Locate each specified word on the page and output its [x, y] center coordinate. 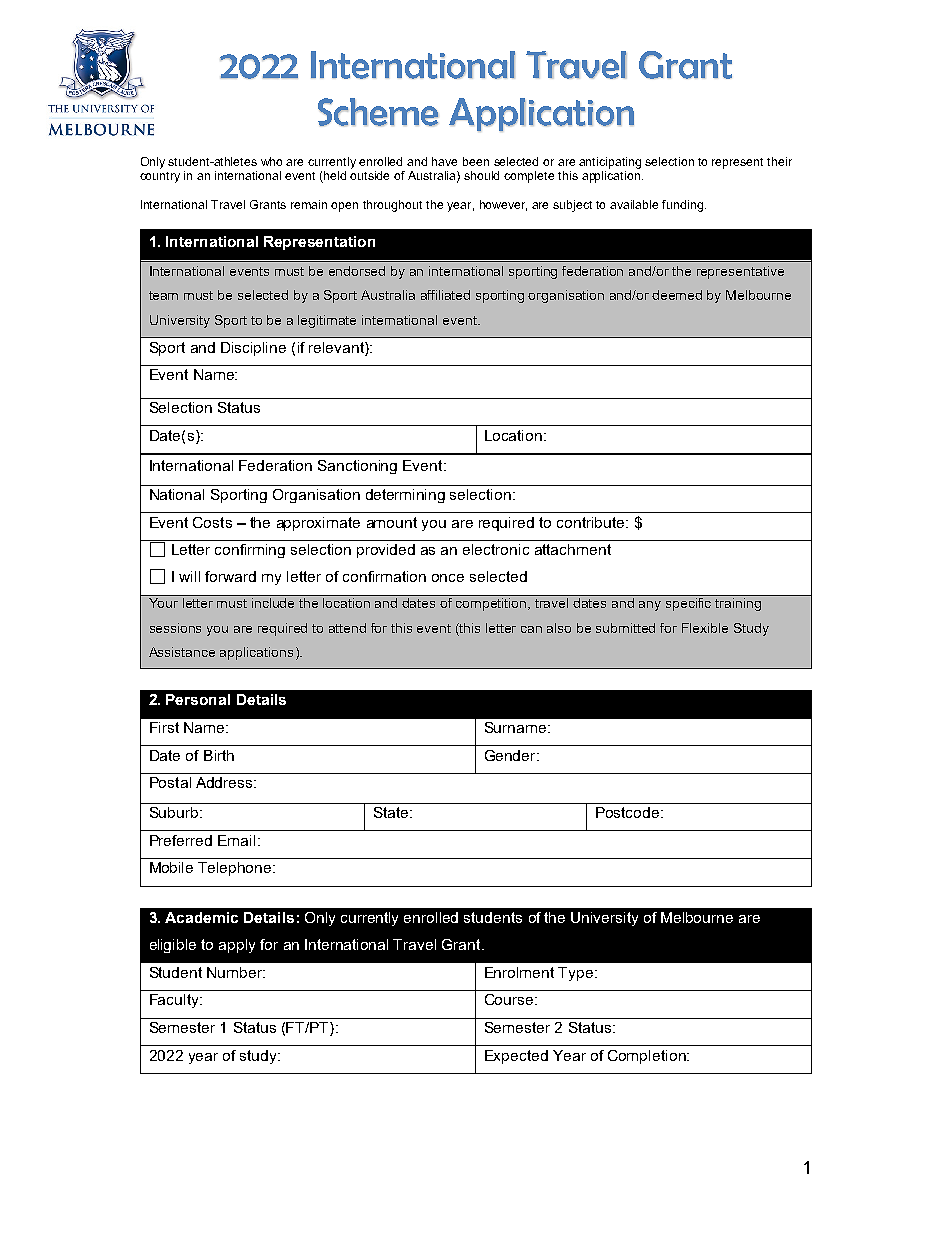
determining [405, 496]
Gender [511, 755]
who [271, 161]
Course [510, 999]
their [779, 161]
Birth [219, 755]
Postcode [629, 812]
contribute [592, 522]
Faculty [175, 1001]
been [476, 161]
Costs [212, 522]
